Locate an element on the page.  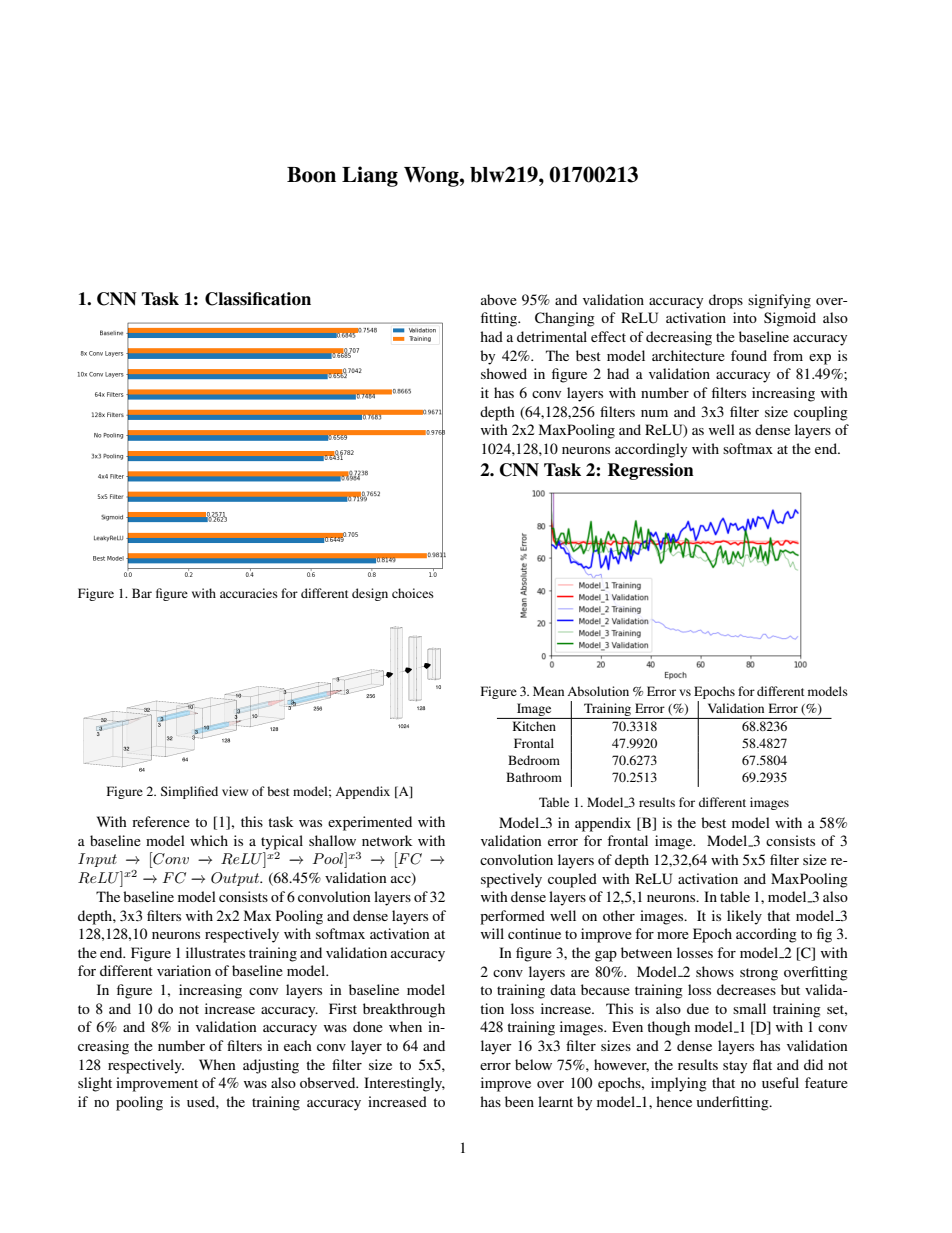
adjusting is located at coordinates (271, 1066).
